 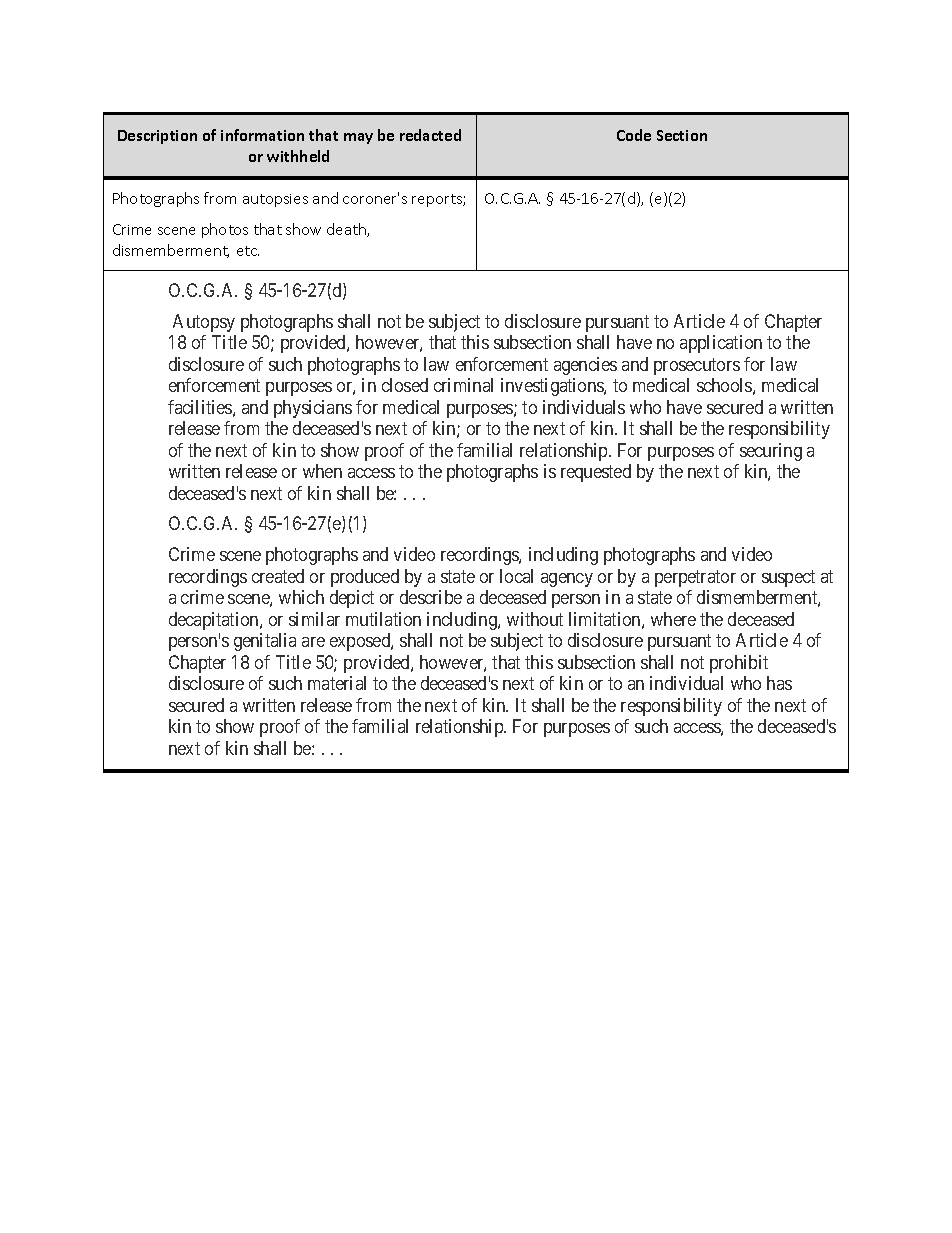 What do you see at coordinates (313, 409) in the page?
I see `physicians` at bounding box center [313, 409].
